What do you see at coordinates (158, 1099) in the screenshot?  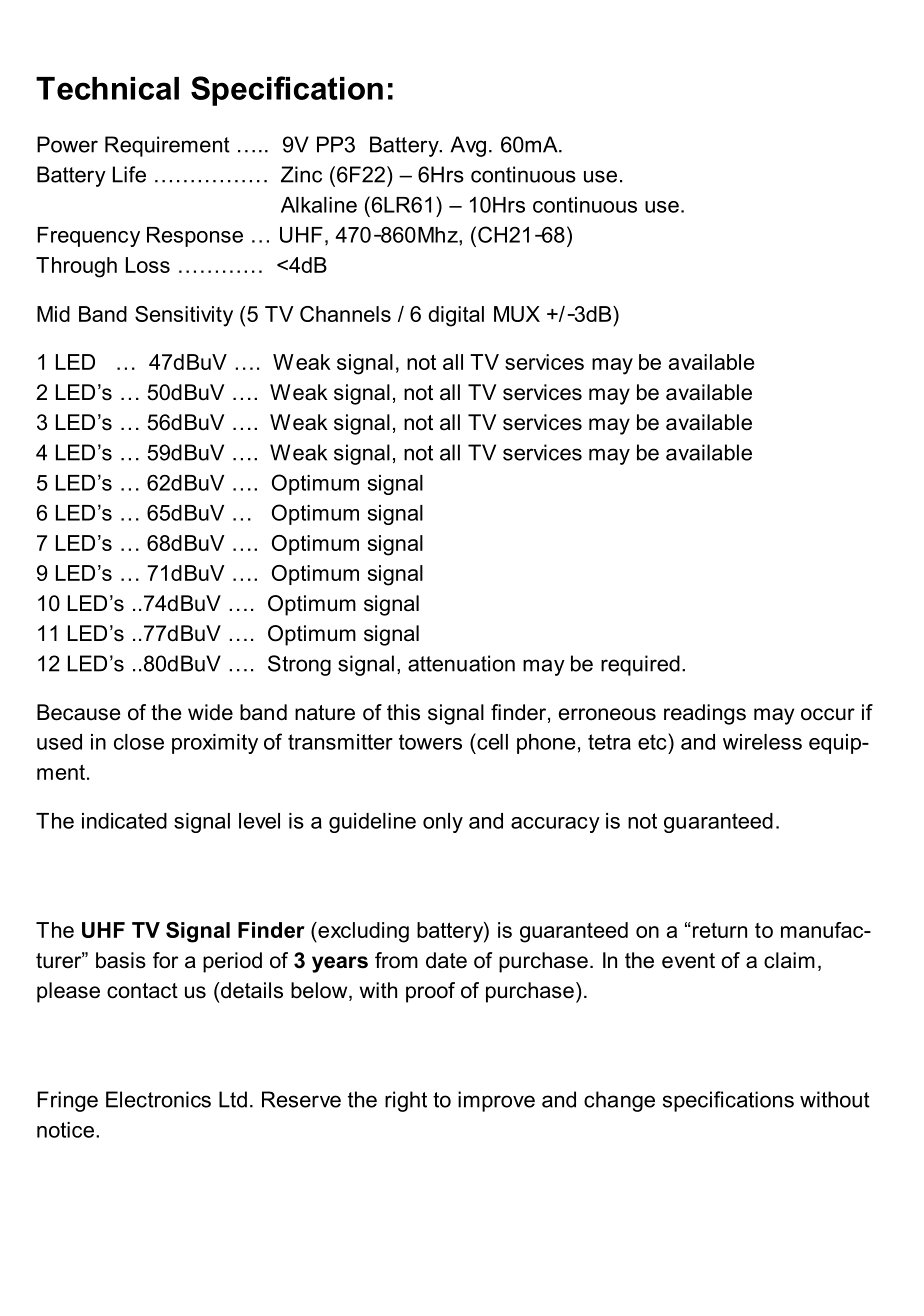 I see `Electronics` at bounding box center [158, 1099].
